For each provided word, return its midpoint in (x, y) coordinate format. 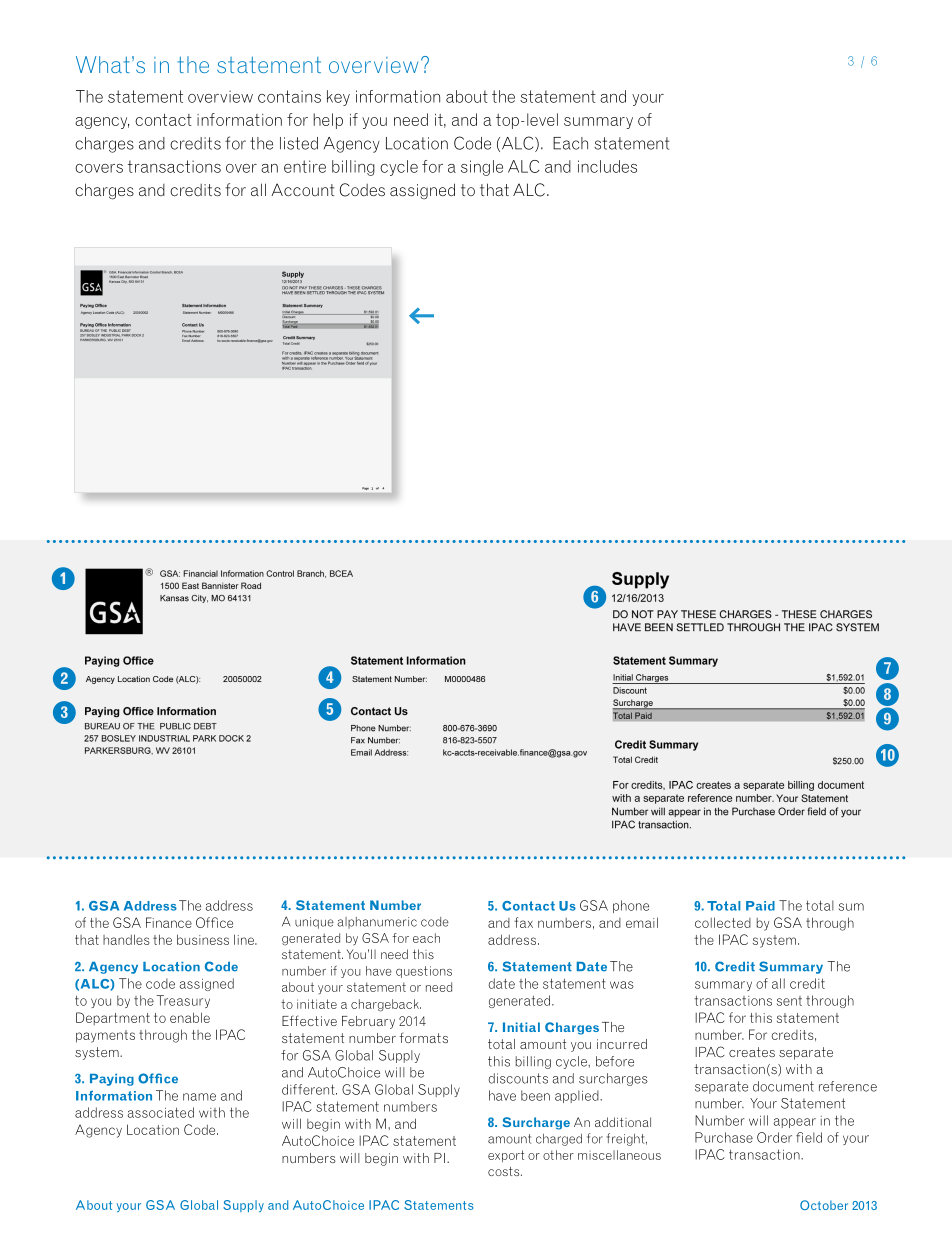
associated (160, 1112)
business (203, 939)
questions (424, 972)
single (482, 168)
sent (789, 1001)
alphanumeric (377, 923)
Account (302, 190)
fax (523, 922)
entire (305, 166)
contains (289, 96)
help (328, 121)
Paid (760, 906)
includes (607, 166)
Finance (169, 922)
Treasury (183, 1001)
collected (723, 922)
